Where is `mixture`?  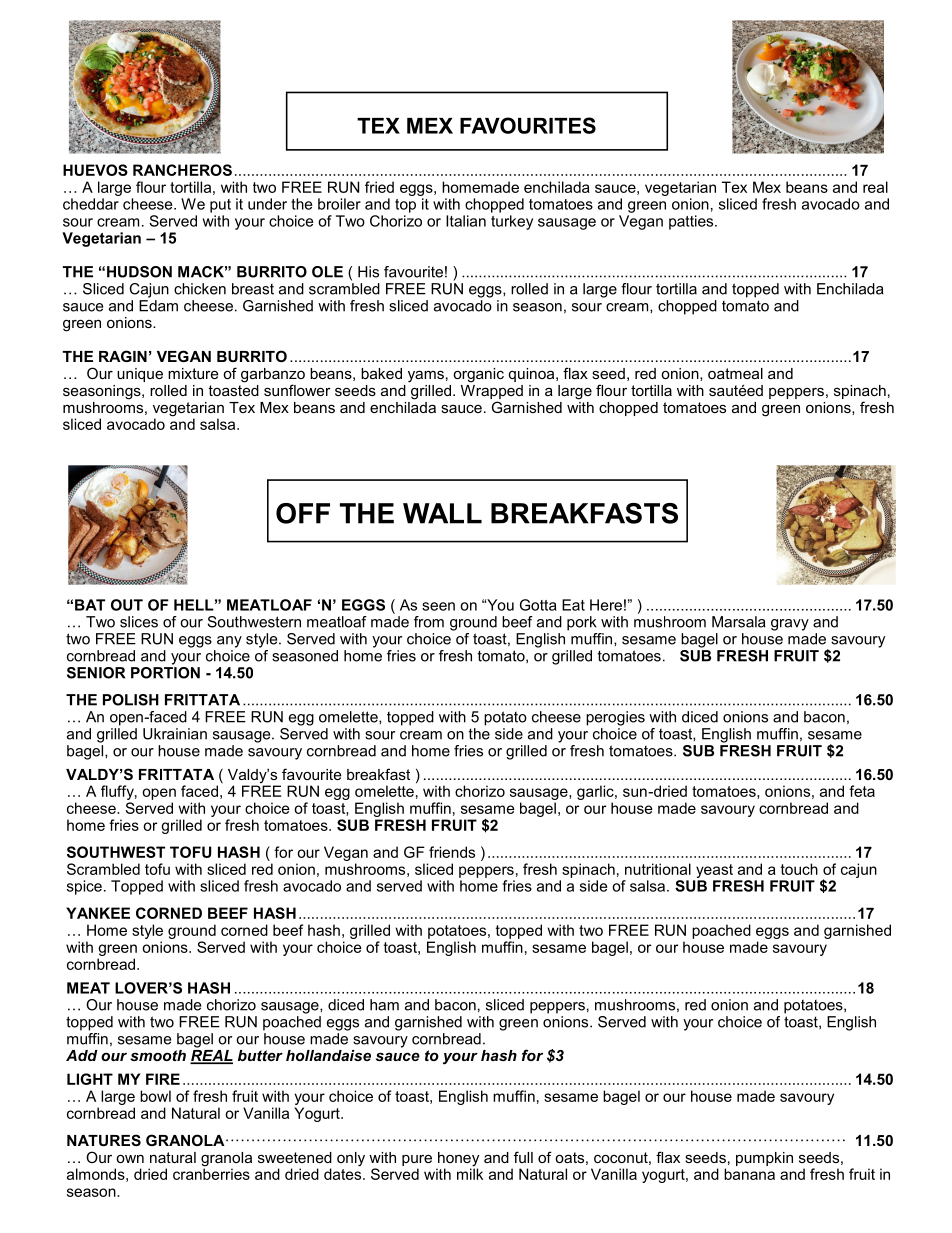
mixture is located at coordinates (193, 373).
